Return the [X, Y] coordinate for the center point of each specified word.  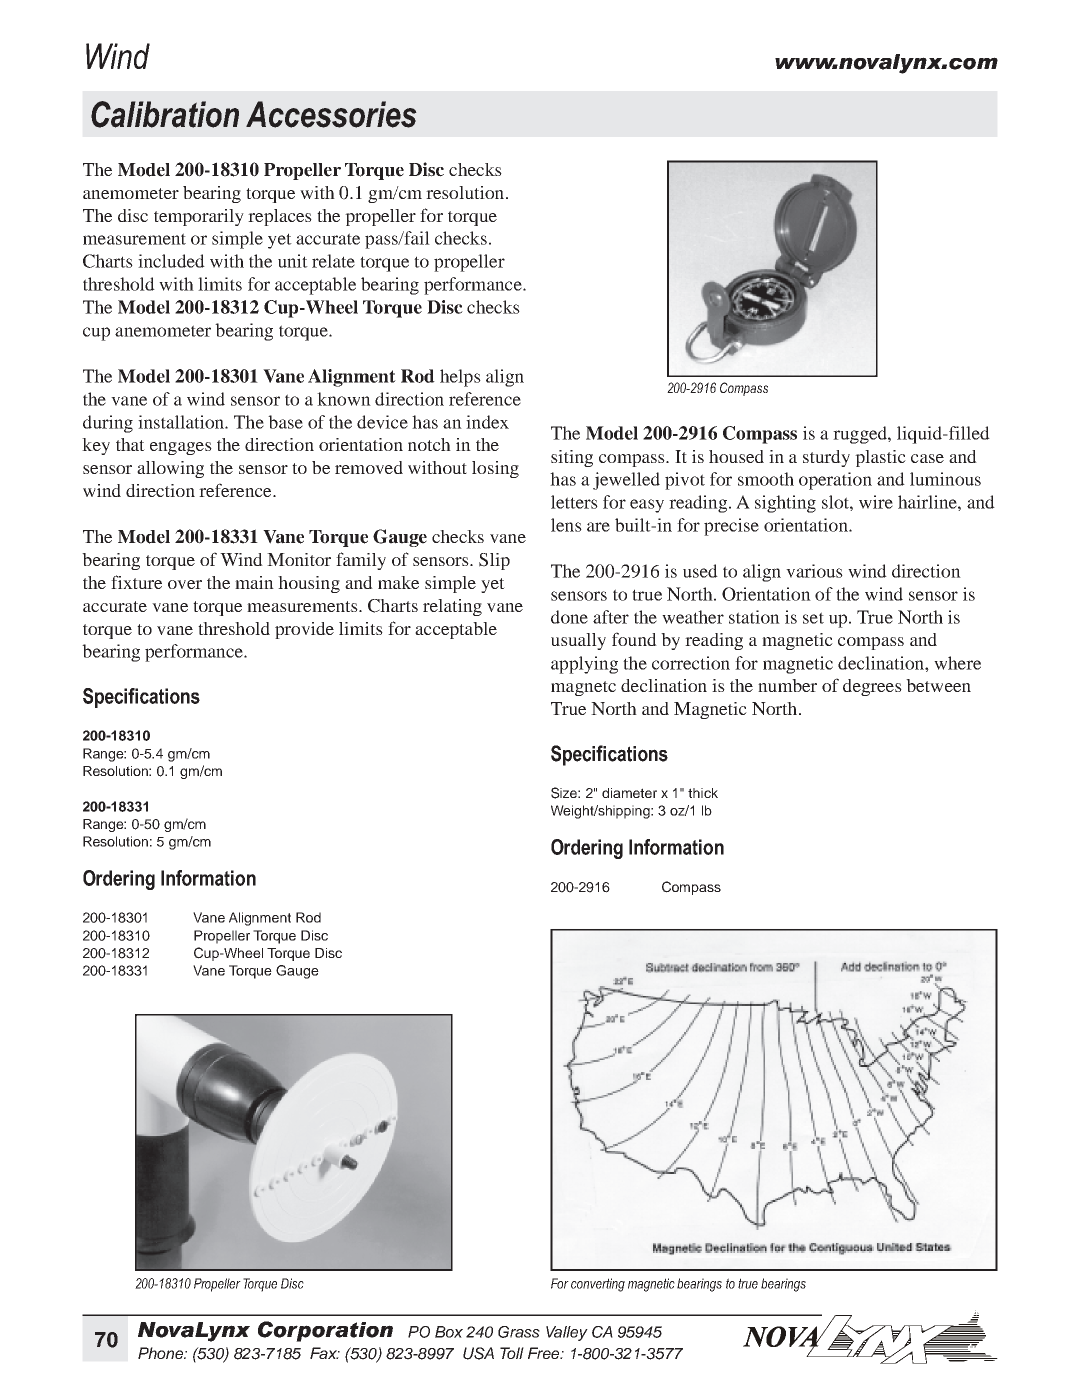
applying [584, 665]
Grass [519, 1332]
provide [304, 630]
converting [598, 1285]
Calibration [165, 114]
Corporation [325, 1331]
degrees [872, 687]
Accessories [331, 114]
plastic [880, 458]
